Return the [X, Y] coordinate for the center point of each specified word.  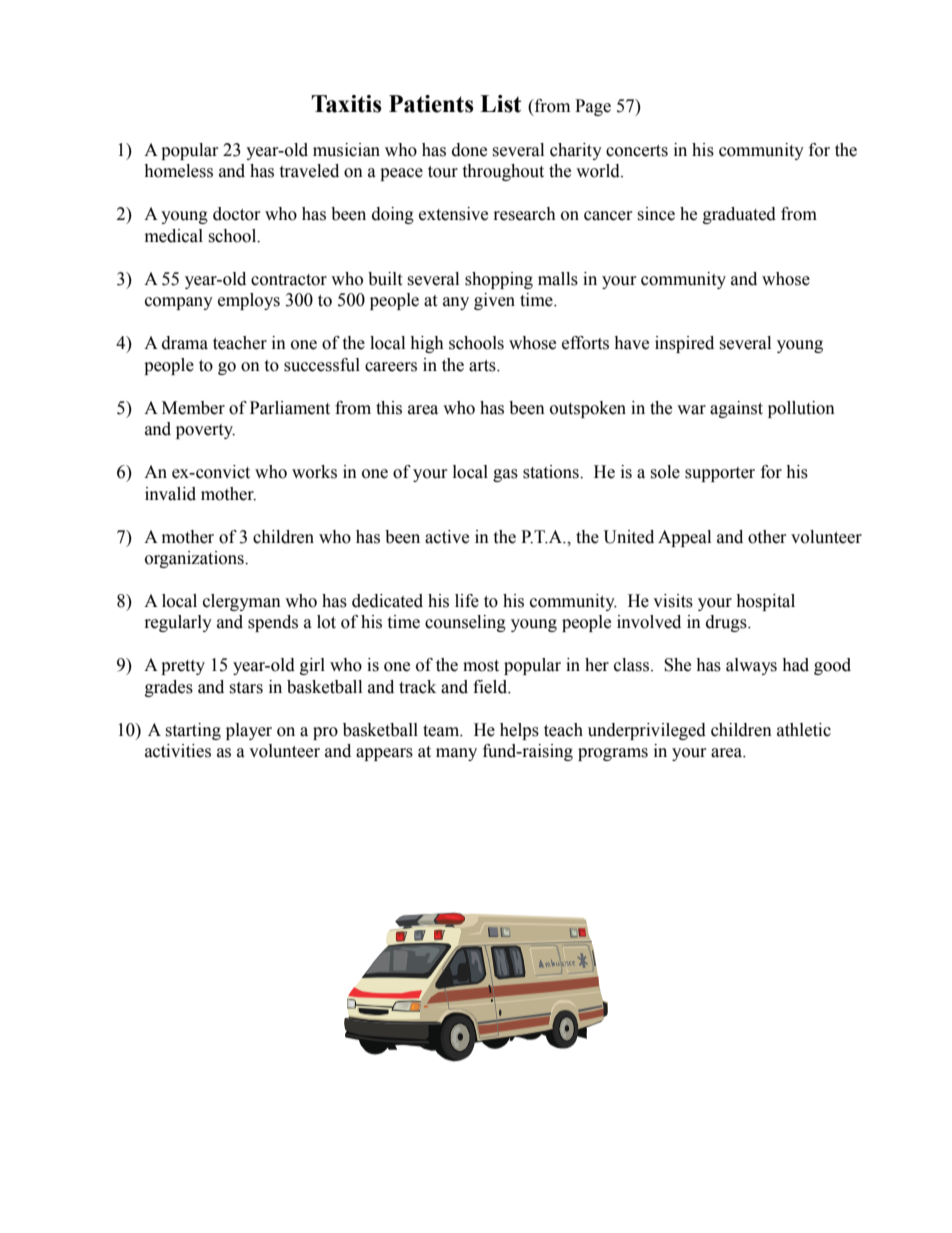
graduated [739, 215]
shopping [499, 280]
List [500, 104]
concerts [637, 151]
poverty [205, 431]
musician [346, 150]
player [249, 731]
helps [519, 731]
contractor [289, 280]
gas [505, 475]
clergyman [242, 602]
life [467, 601]
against [736, 409]
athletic [804, 730]
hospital [765, 602]
